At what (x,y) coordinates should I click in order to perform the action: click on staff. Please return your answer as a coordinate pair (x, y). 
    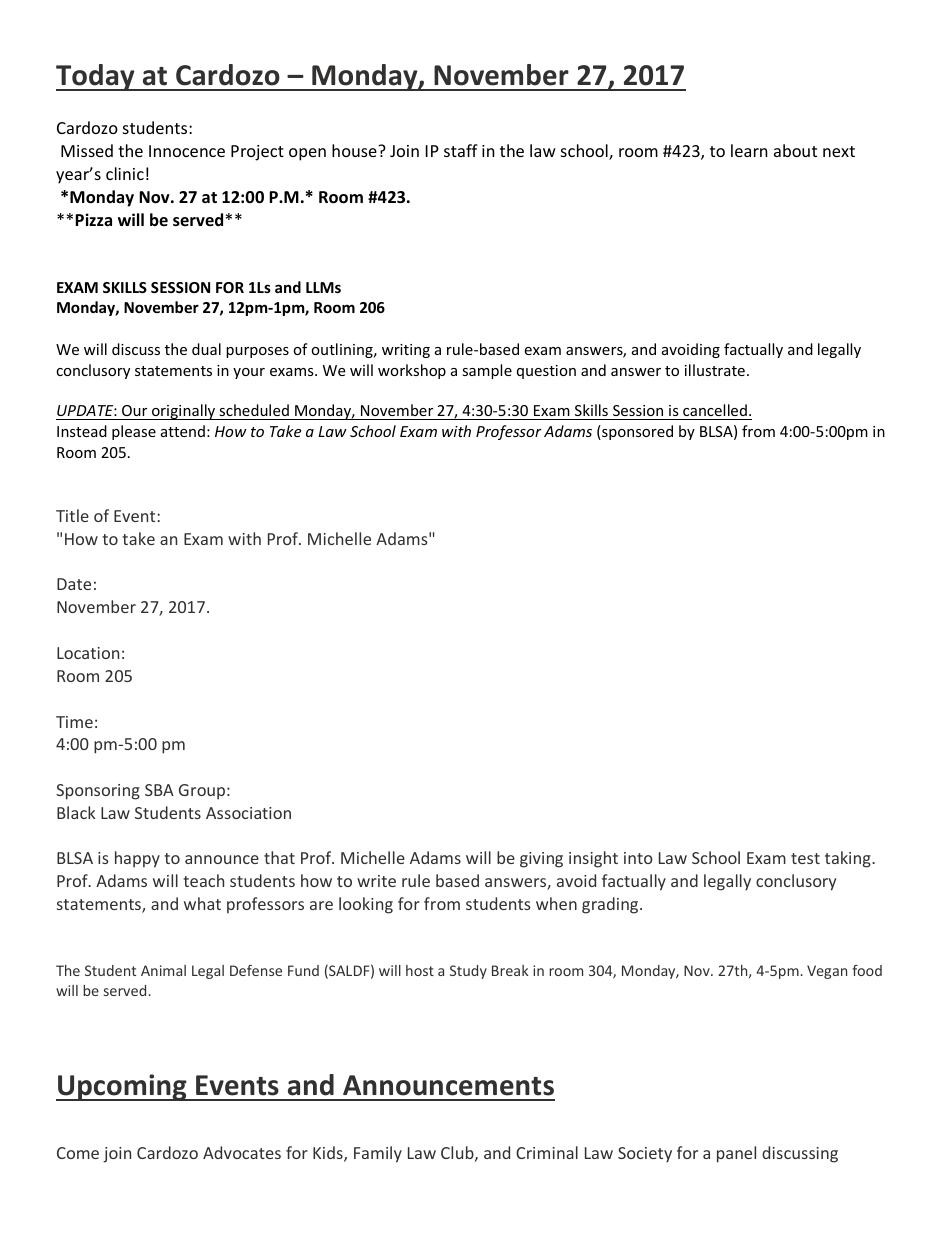
    Looking at the image, I should click on (461, 150).
